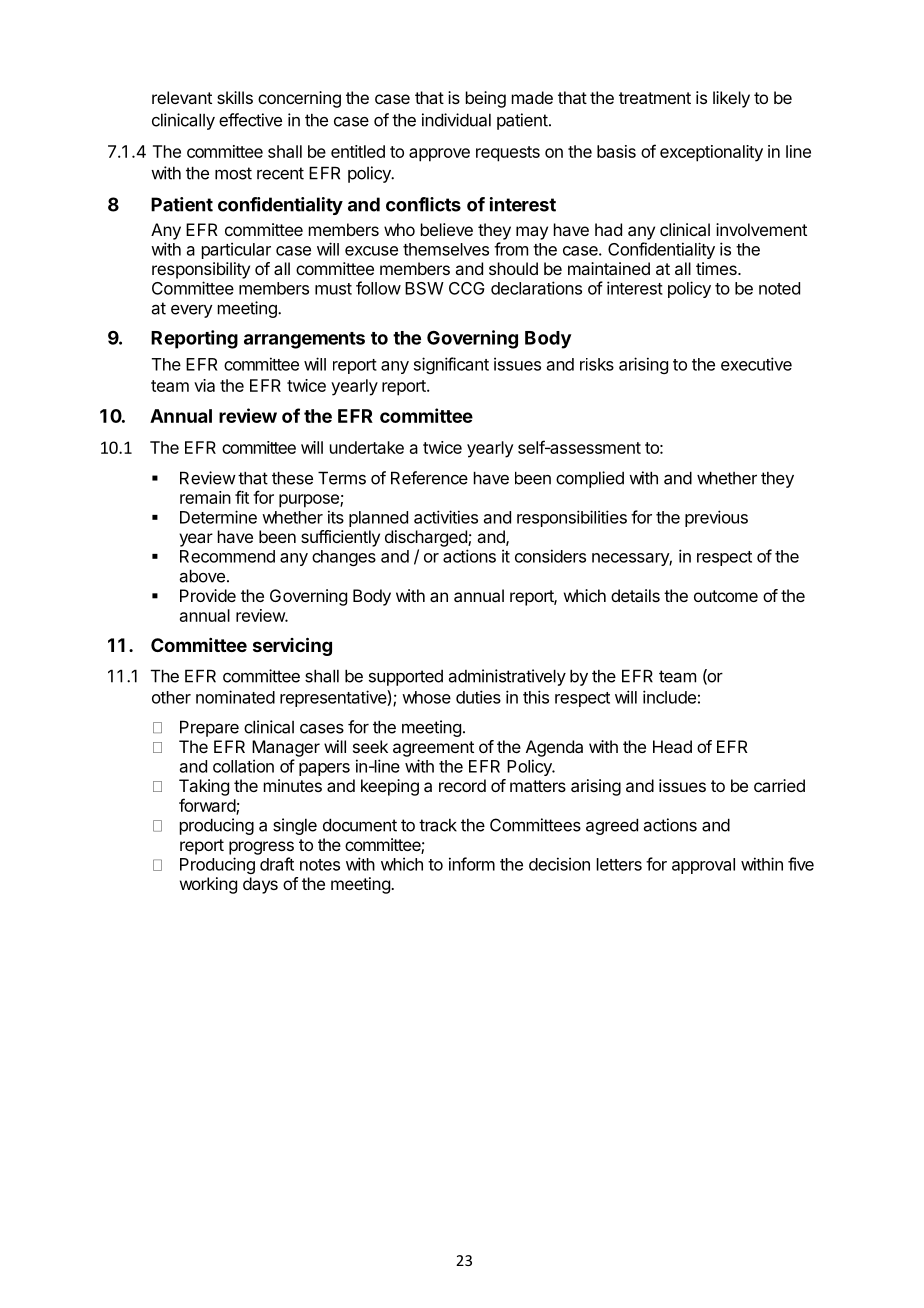 The height and width of the document is (1308, 924). What do you see at coordinates (726, 596) in the document?
I see `outcome` at bounding box center [726, 596].
